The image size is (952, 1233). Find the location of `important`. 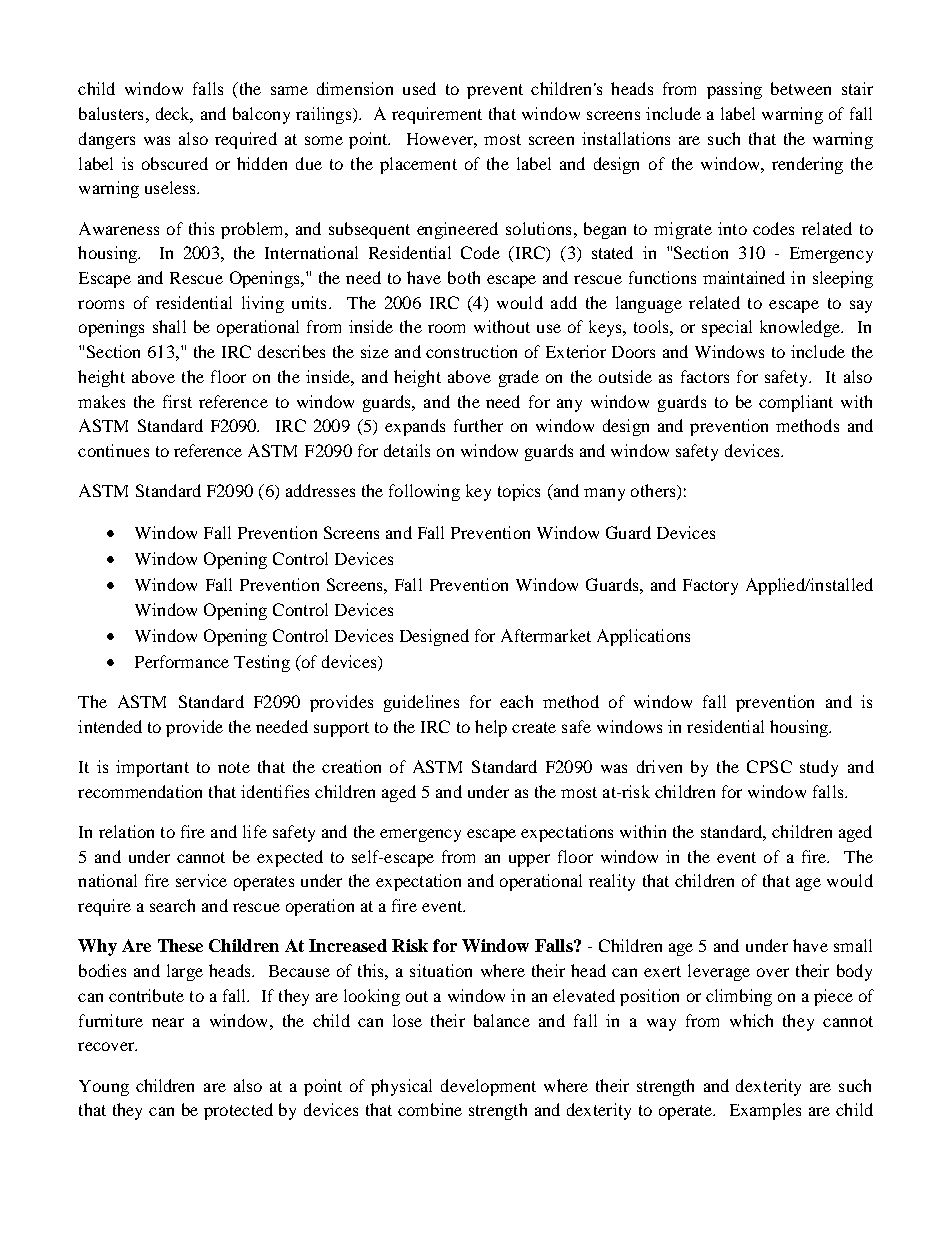

important is located at coordinates (152, 768).
